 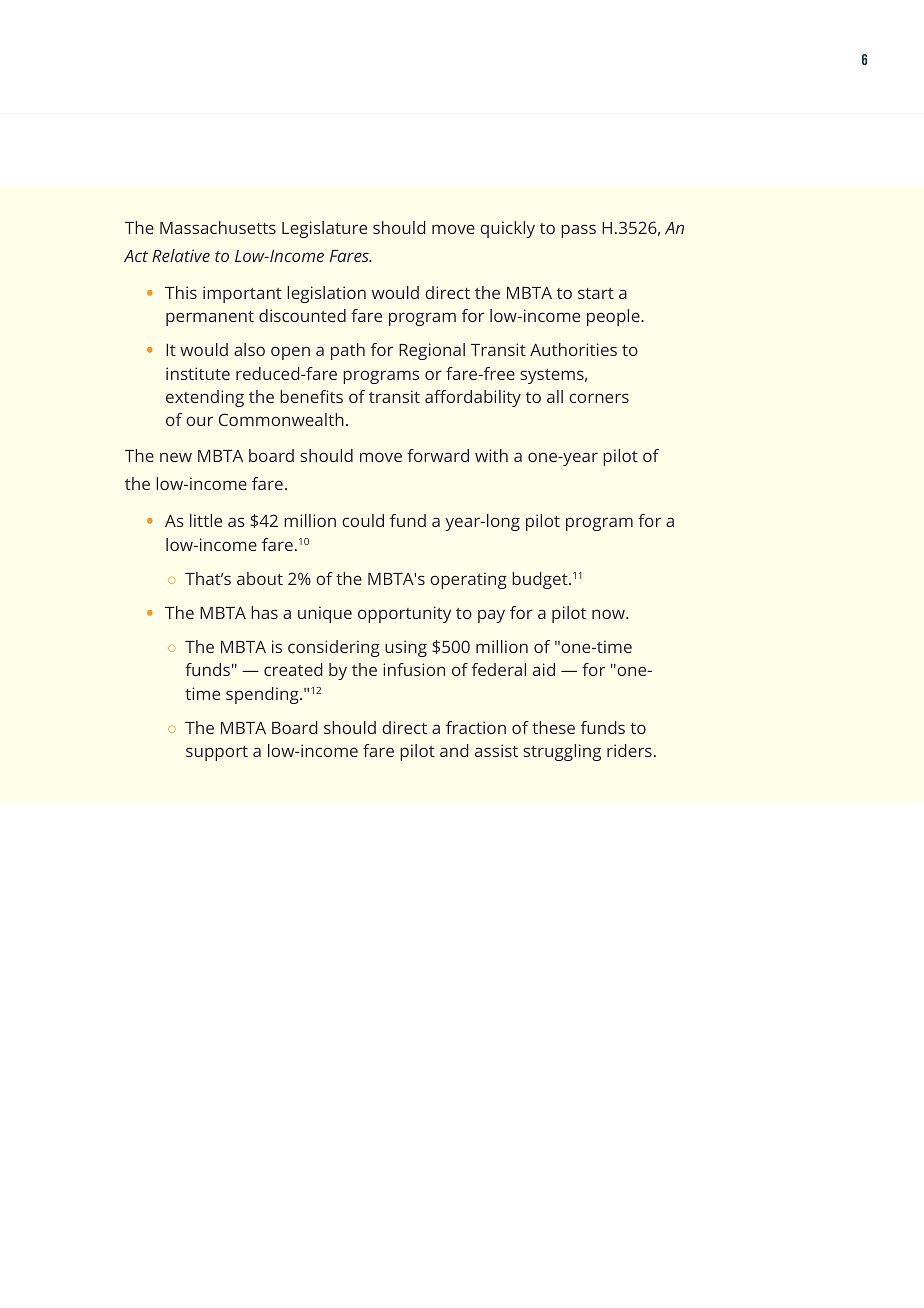 What do you see at coordinates (432, 351) in the screenshot?
I see `Regional` at bounding box center [432, 351].
